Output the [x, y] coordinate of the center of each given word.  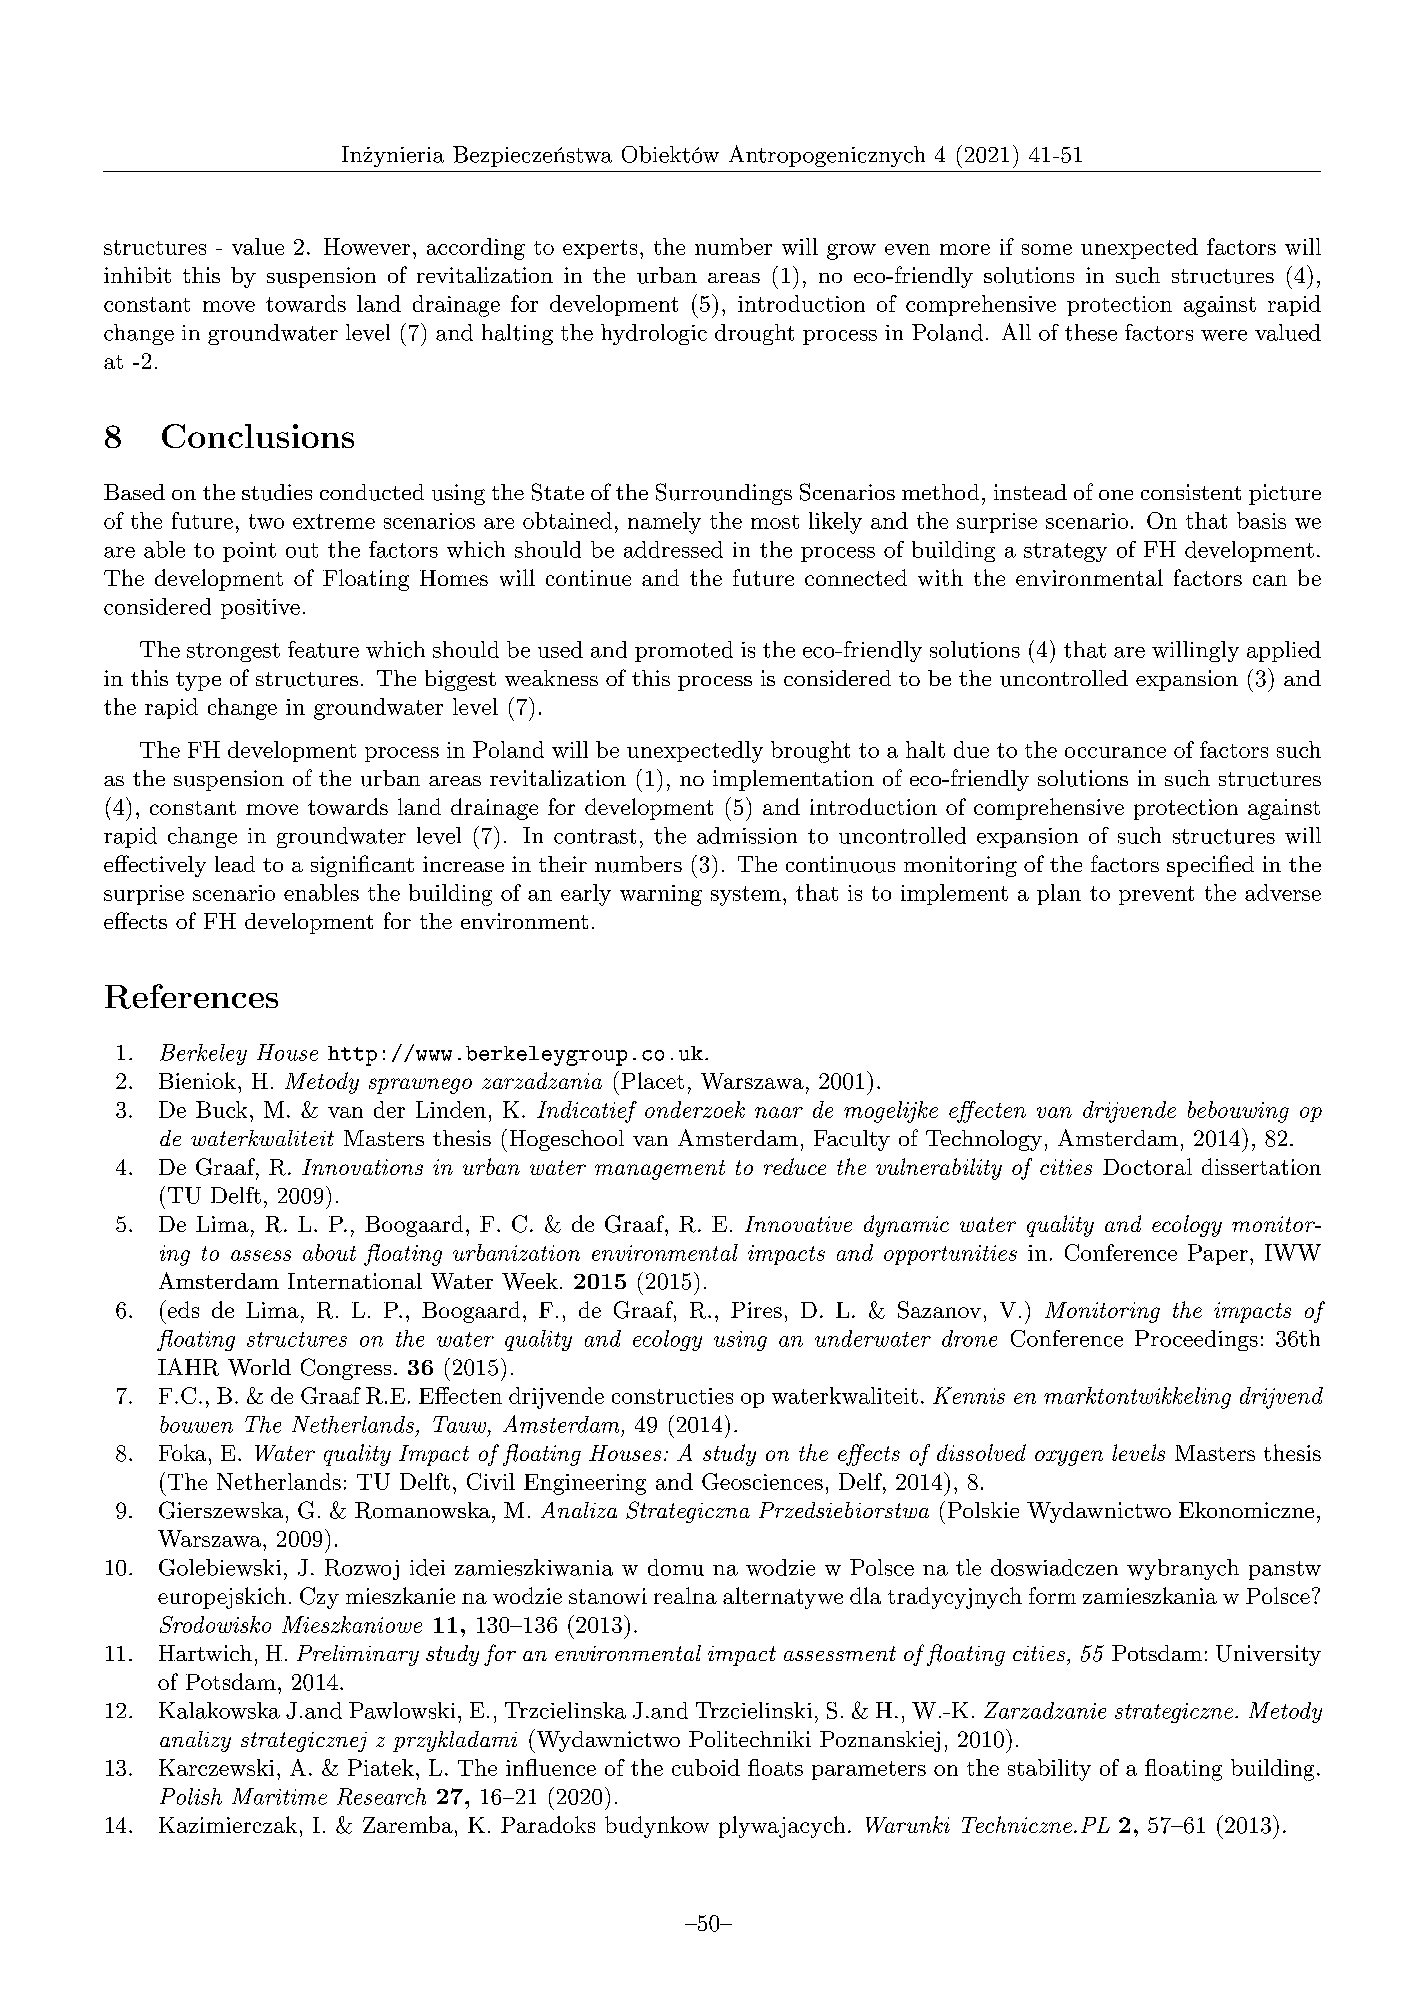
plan [1059, 894]
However [367, 246]
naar [779, 1112]
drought [754, 334]
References [191, 996]
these [1091, 332]
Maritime [279, 1796]
